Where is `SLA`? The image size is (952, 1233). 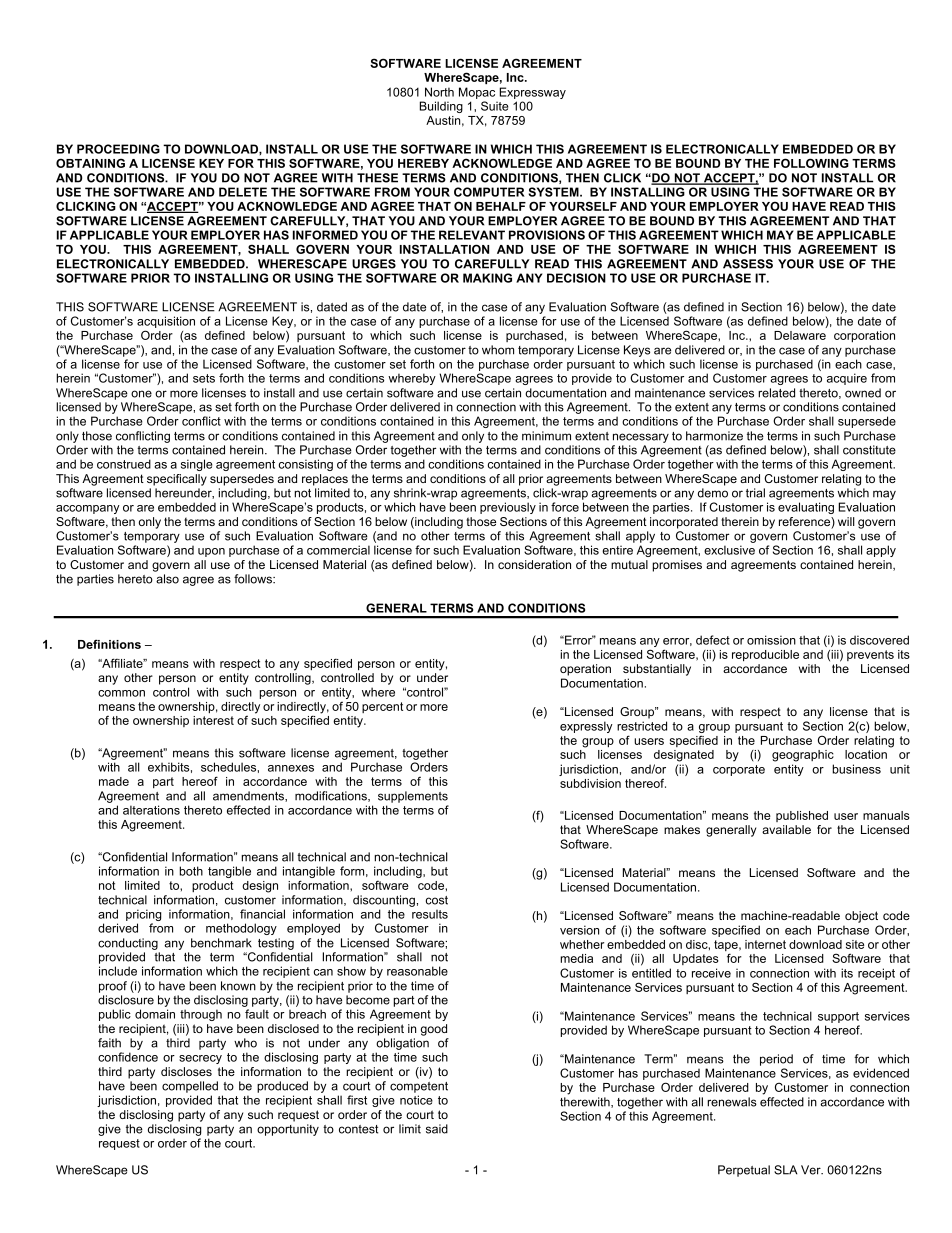
SLA is located at coordinates (786, 1170).
